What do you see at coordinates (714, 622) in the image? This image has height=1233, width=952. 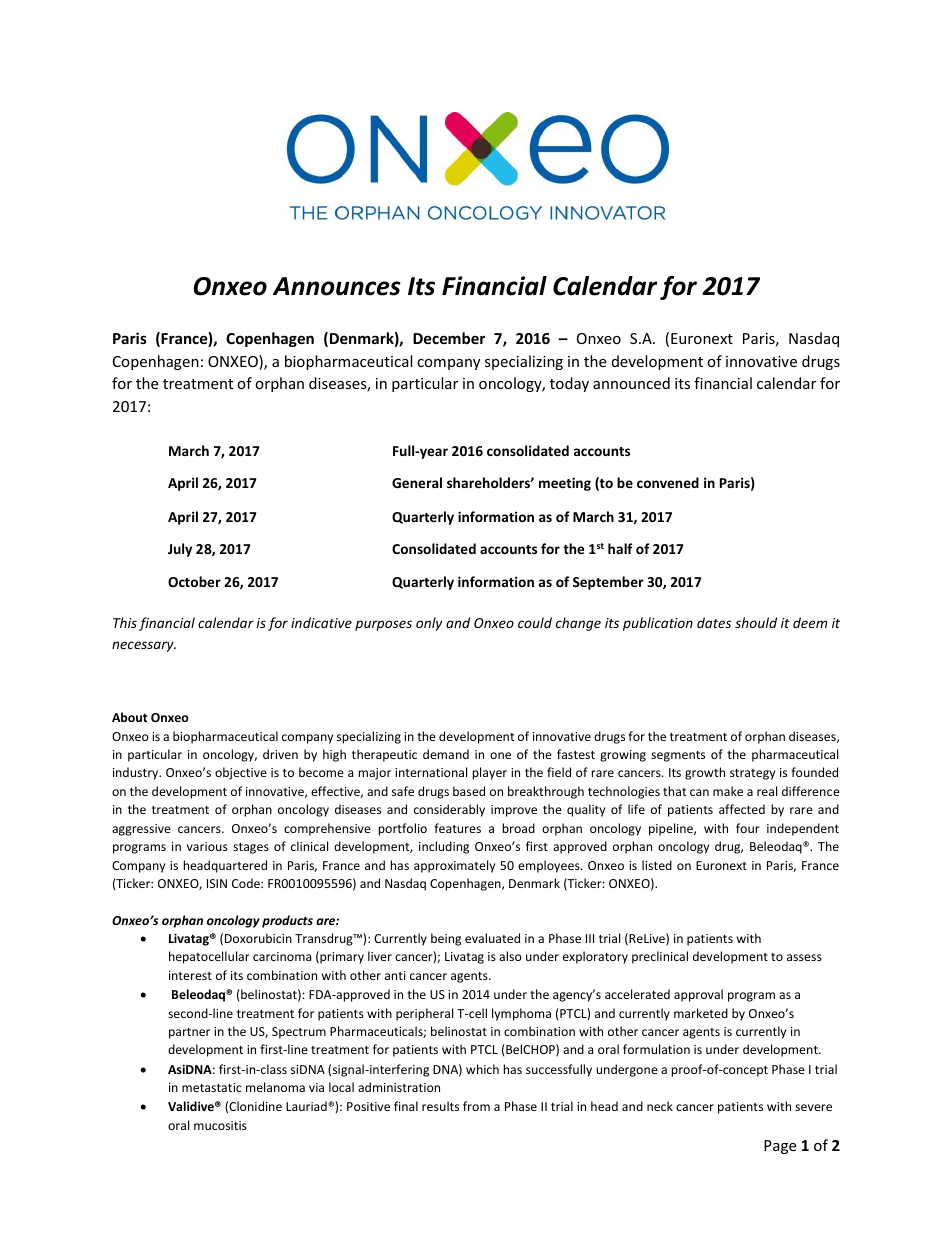 I see `dates` at bounding box center [714, 622].
